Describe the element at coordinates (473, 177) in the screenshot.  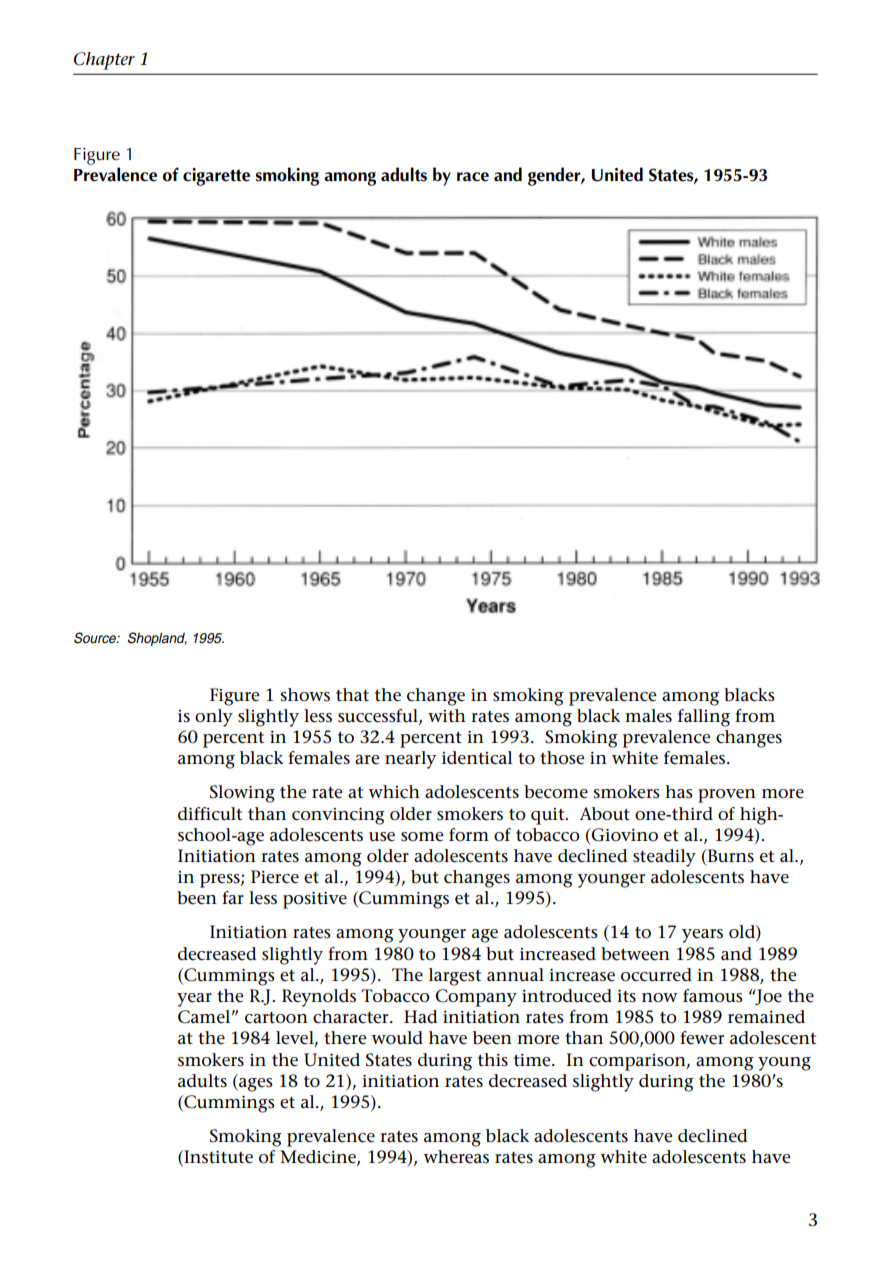
I see `race` at that location.
